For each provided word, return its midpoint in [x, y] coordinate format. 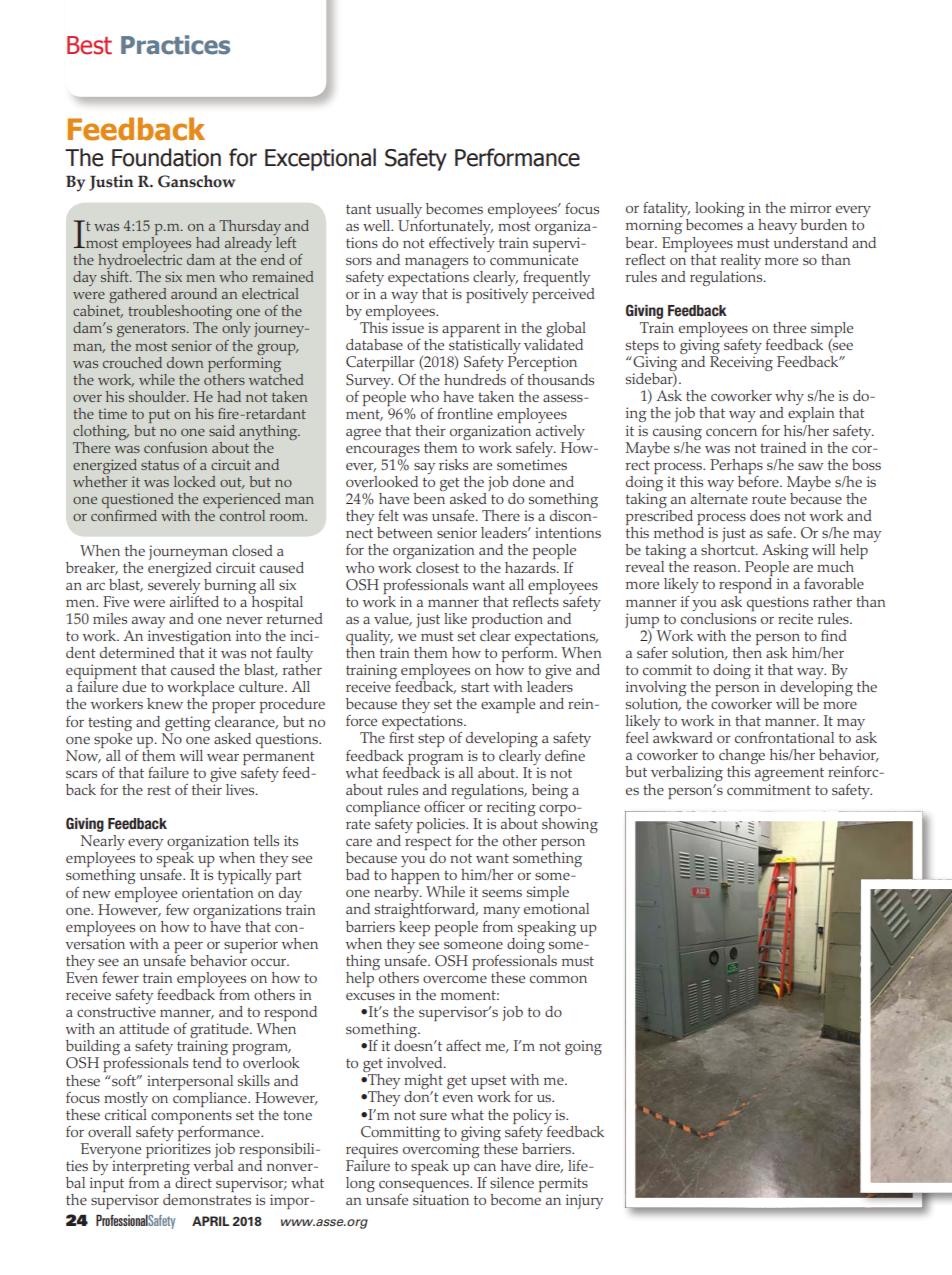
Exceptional [320, 159]
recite [795, 618]
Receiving [741, 363]
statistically [485, 348]
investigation [189, 639]
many [501, 912]
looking [720, 209]
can [485, 1167]
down [185, 362]
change [742, 758]
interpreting [151, 1169]
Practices [175, 45]
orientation [218, 892]
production [507, 620]
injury [584, 1201]
